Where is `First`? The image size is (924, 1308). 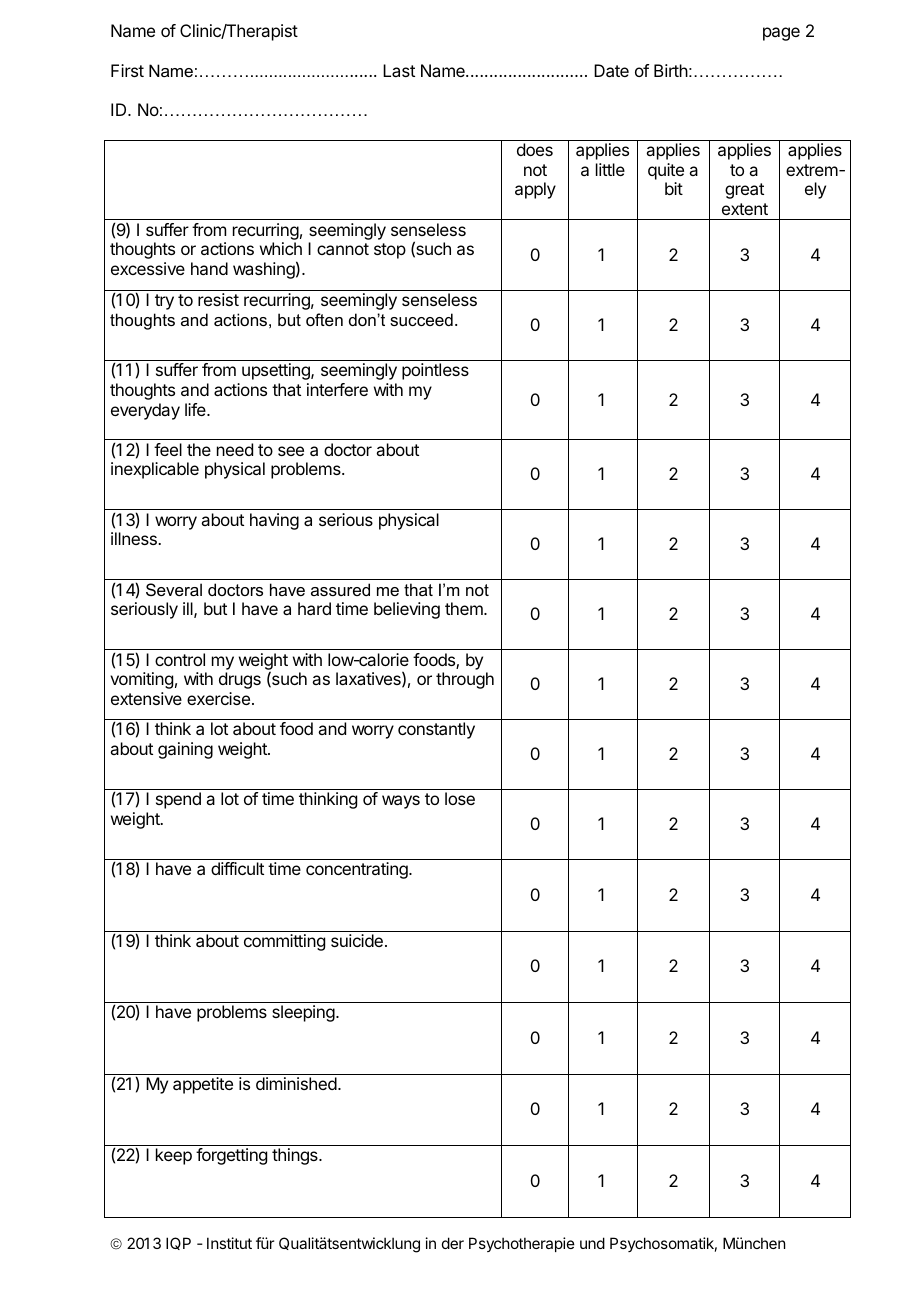
First is located at coordinates (127, 70).
